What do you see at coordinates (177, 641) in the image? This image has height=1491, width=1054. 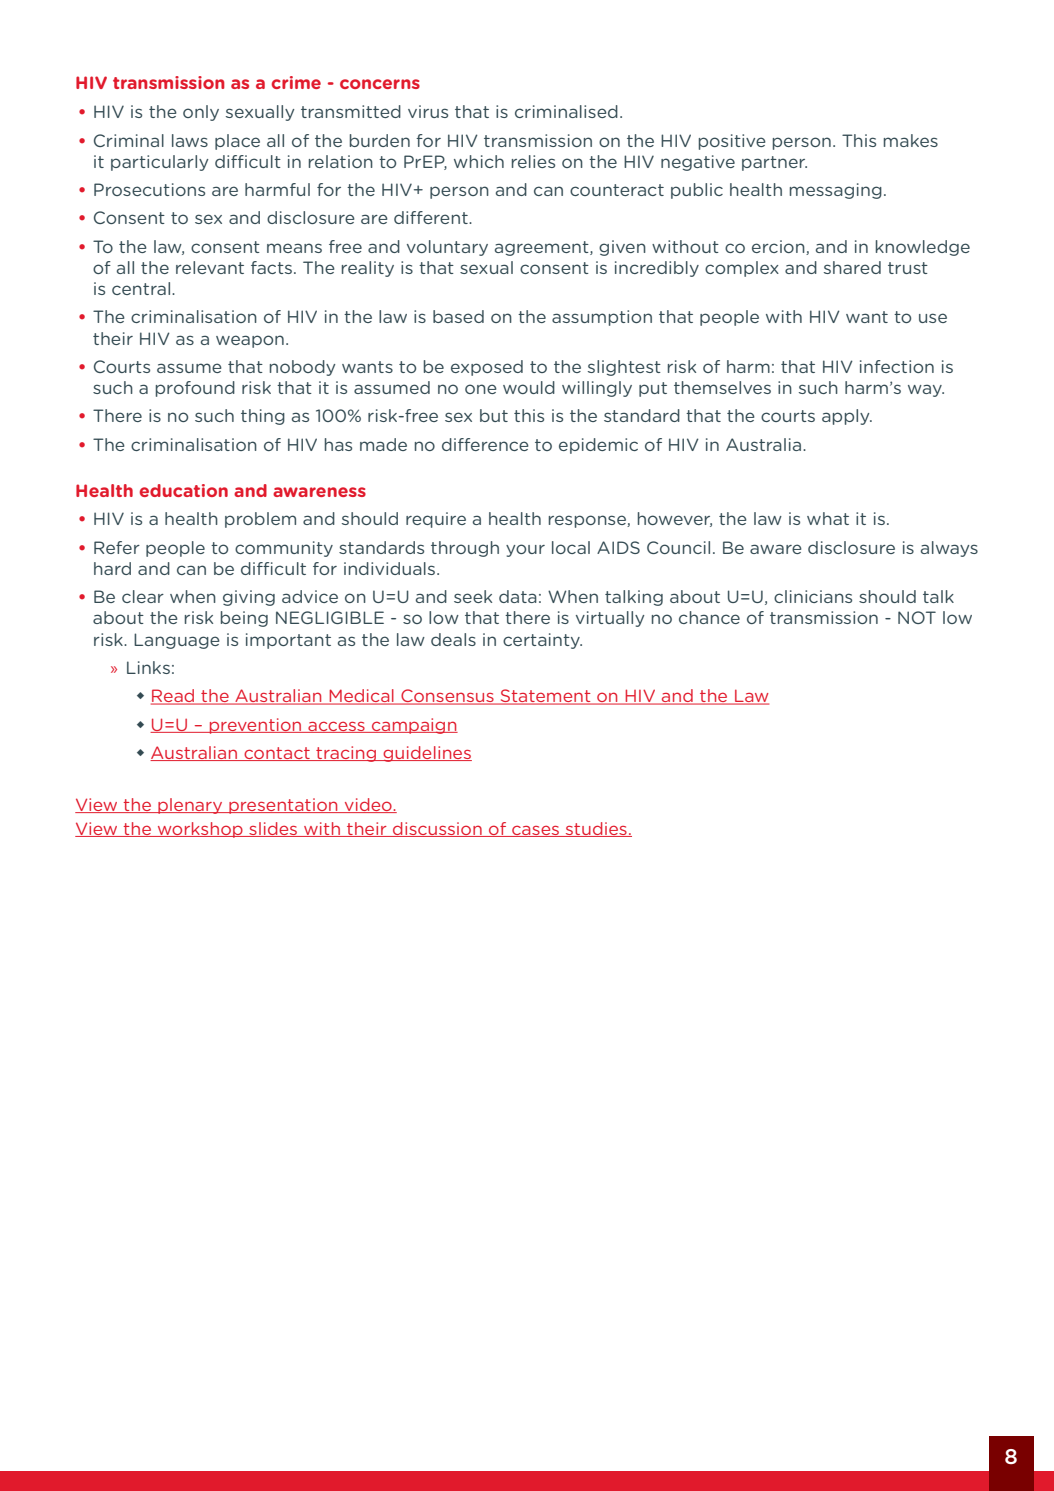 I see `Language` at bounding box center [177, 641].
